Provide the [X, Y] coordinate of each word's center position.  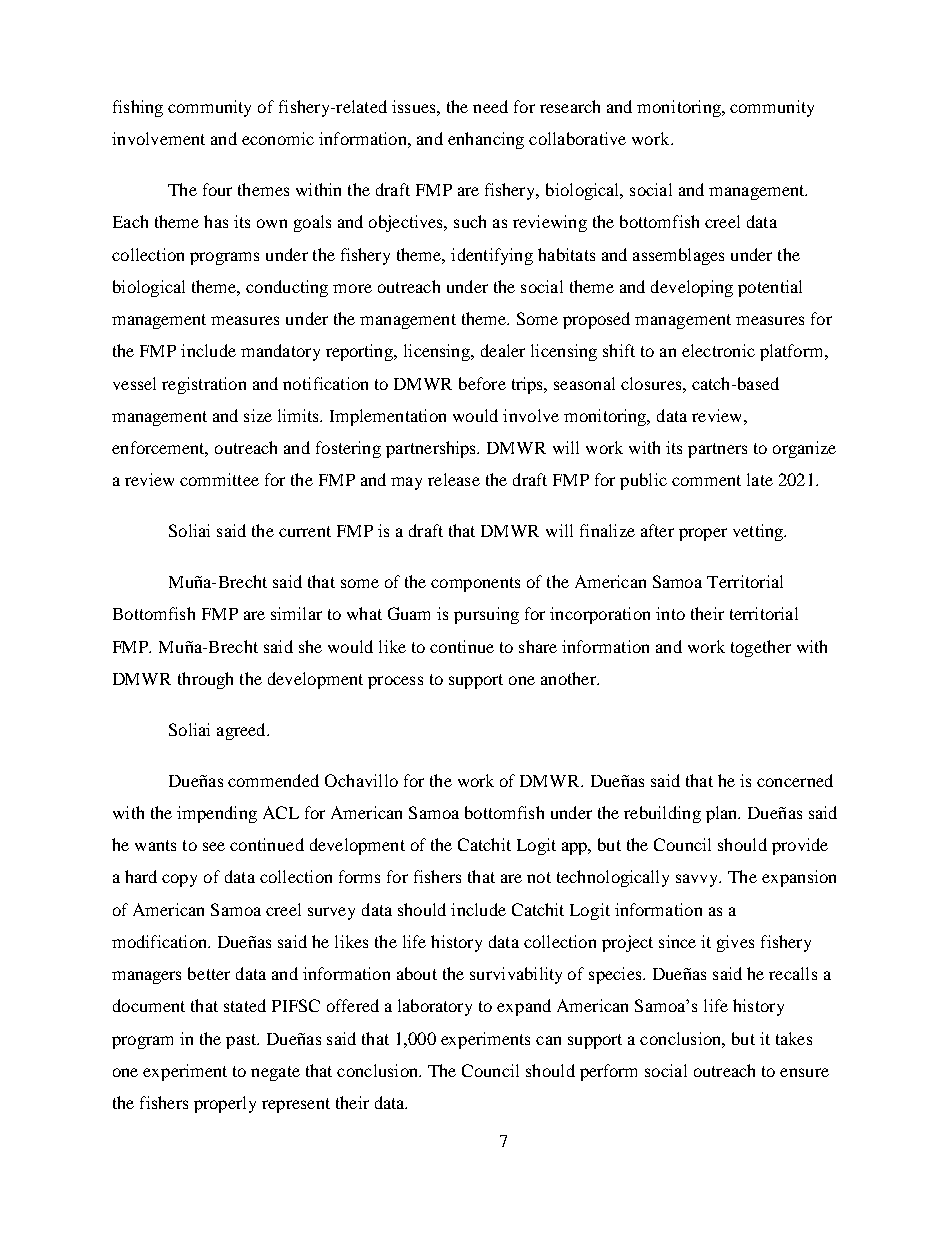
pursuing [486, 615]
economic [278, 138]
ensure [804, 1072]
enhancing [486, 140]
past [242, 1041]
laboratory [435, 1007]
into [670, 613]
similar [296, 613]
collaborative [577, 138]
